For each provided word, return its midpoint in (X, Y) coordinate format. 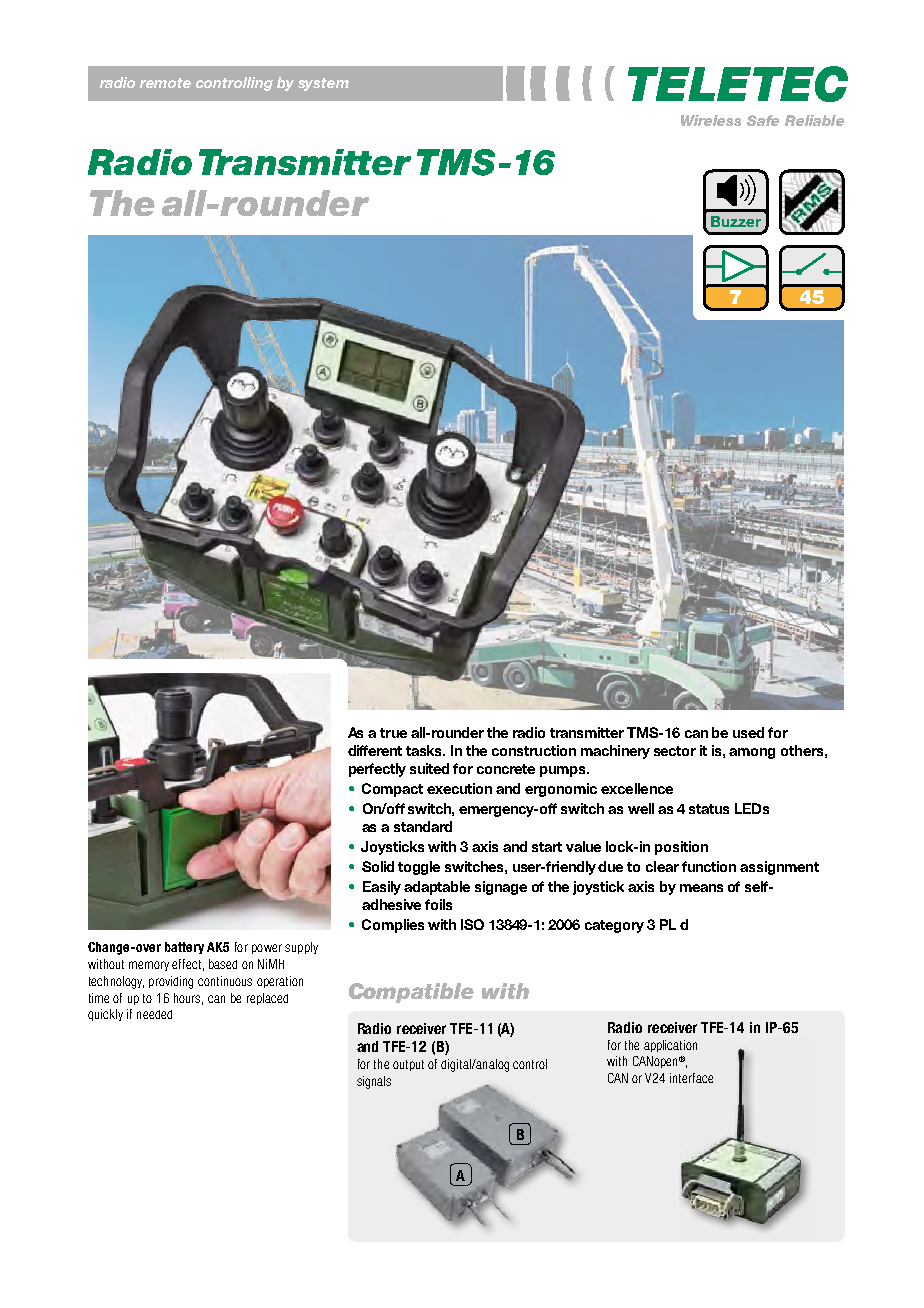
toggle (419, 868)
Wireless (711, 120)
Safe (763, 120)
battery (184, 948)
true (393, 733)
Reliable (814, 120)
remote (165, 83)
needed (154, 1014)
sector (675, 751)
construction (534, 750)
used (748, 732)
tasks (425, 750)
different (375, 750)
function (709, 866)
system (323, 84)
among (752, 753)
